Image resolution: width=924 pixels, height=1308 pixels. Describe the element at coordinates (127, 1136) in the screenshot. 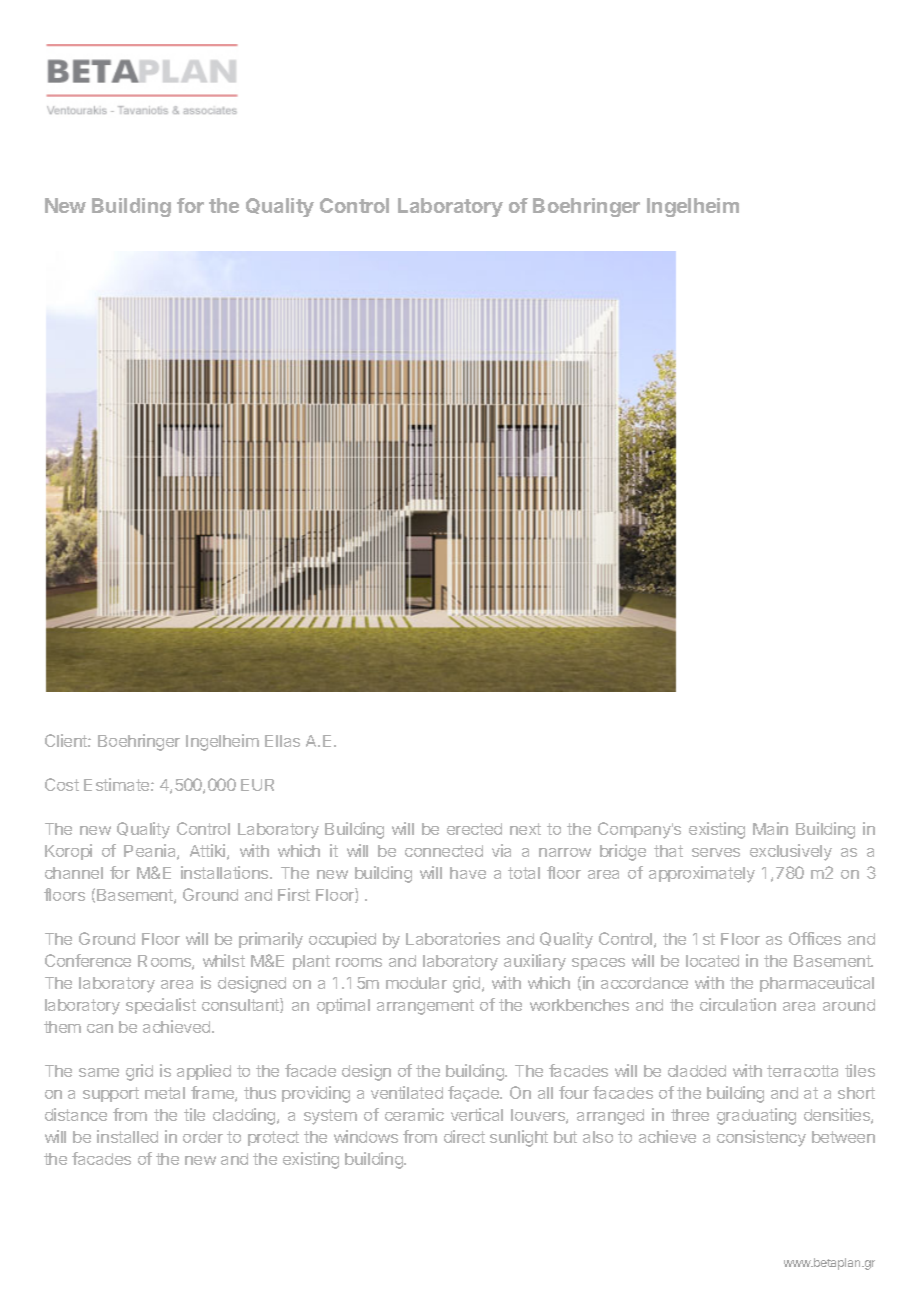

I see `installed` at that location.
